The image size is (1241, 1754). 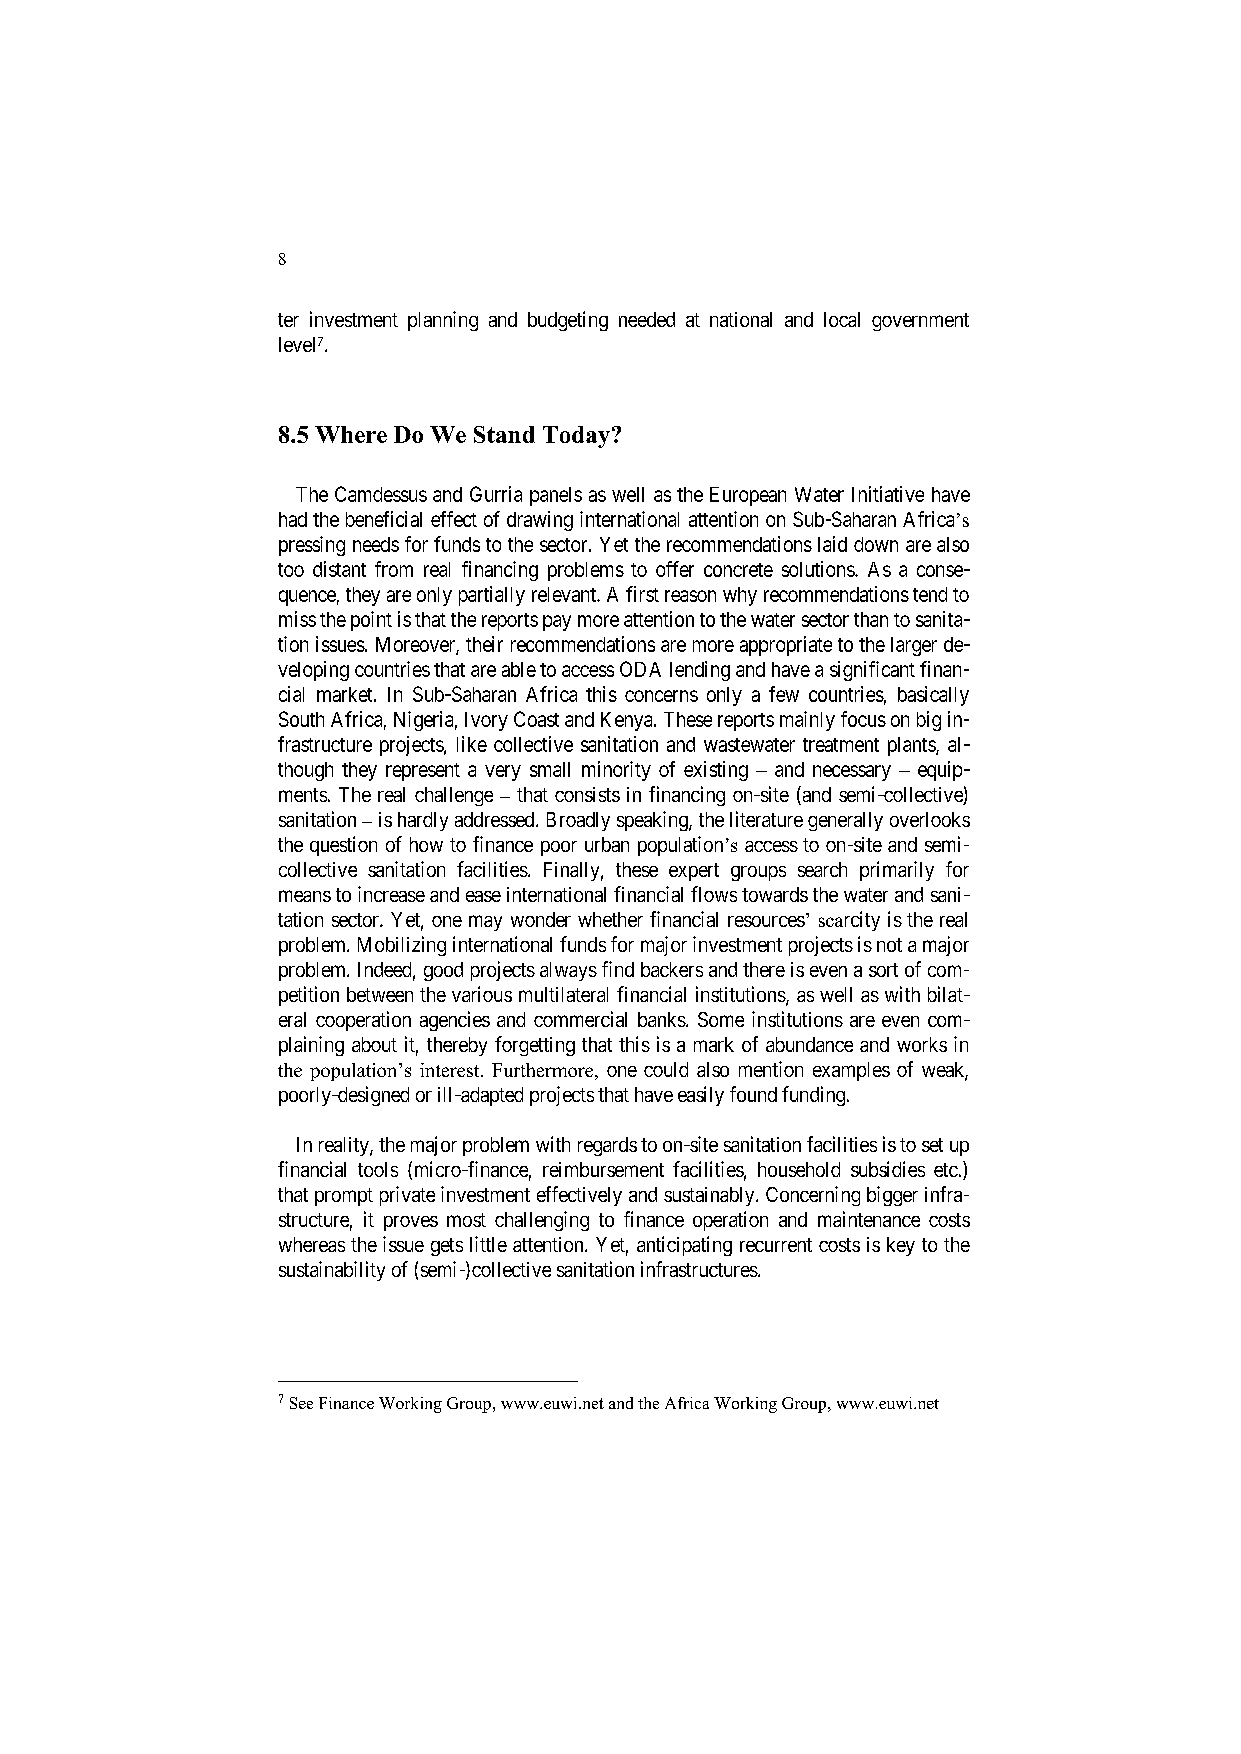 I want to click on urban, so click(x=607, y=844).
